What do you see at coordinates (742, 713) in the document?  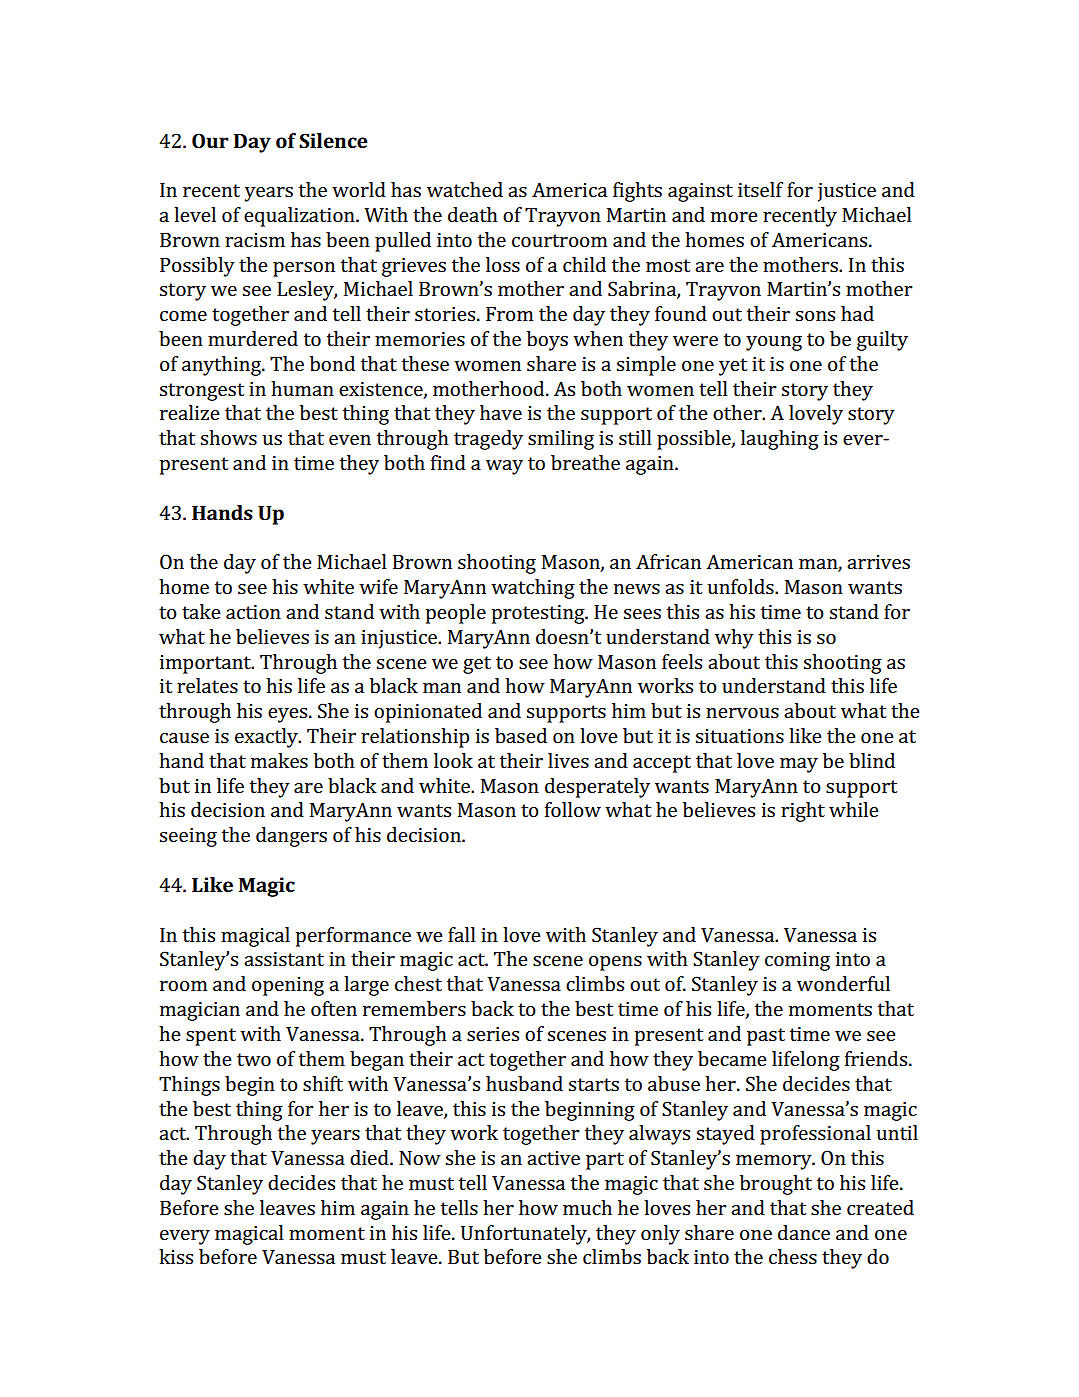 I see `nervous` at bounding box center [742, 713].
